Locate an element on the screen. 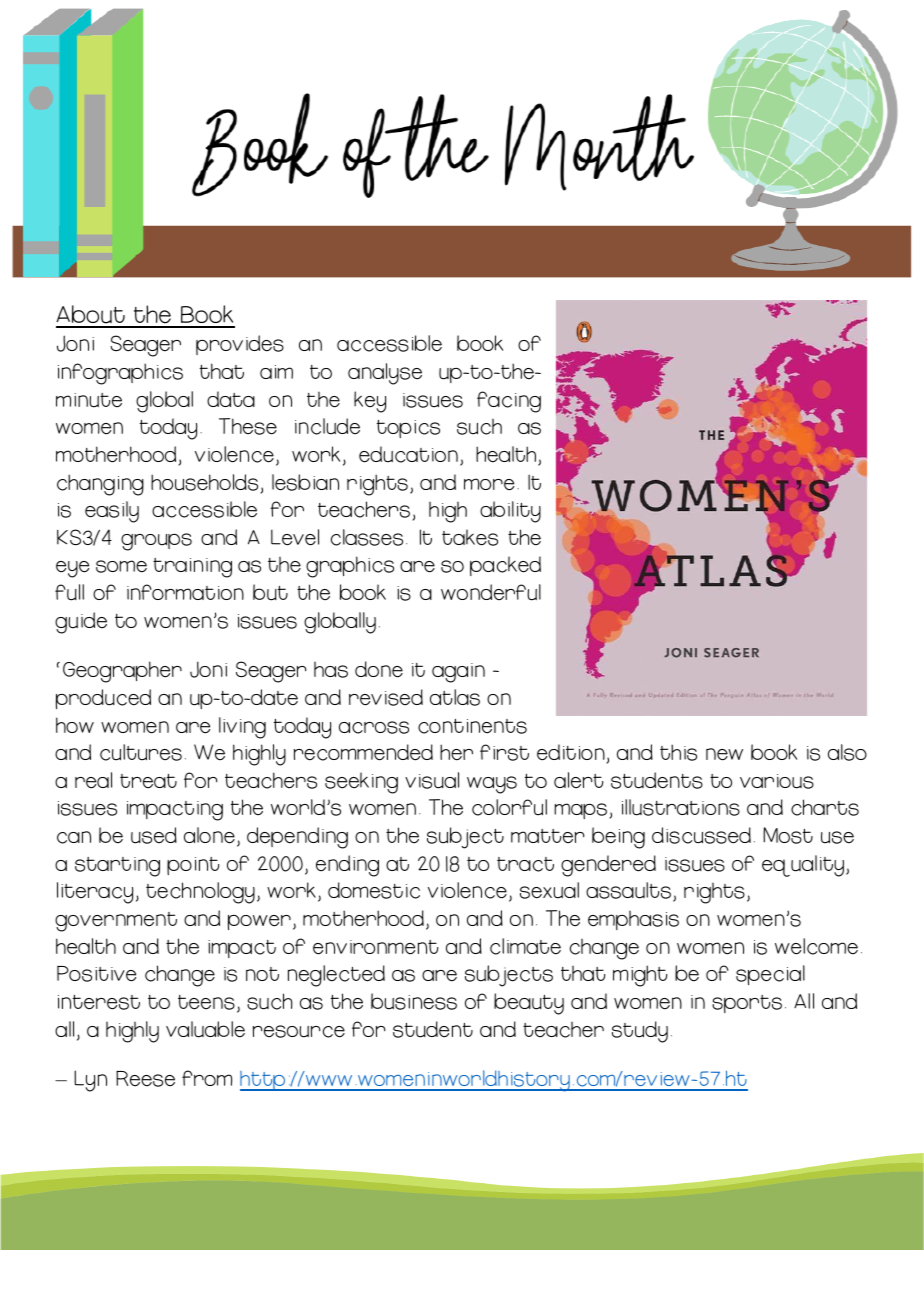 The width and height of the screenshot is (924, 1309). produced is located at coordinates (103, 699).
